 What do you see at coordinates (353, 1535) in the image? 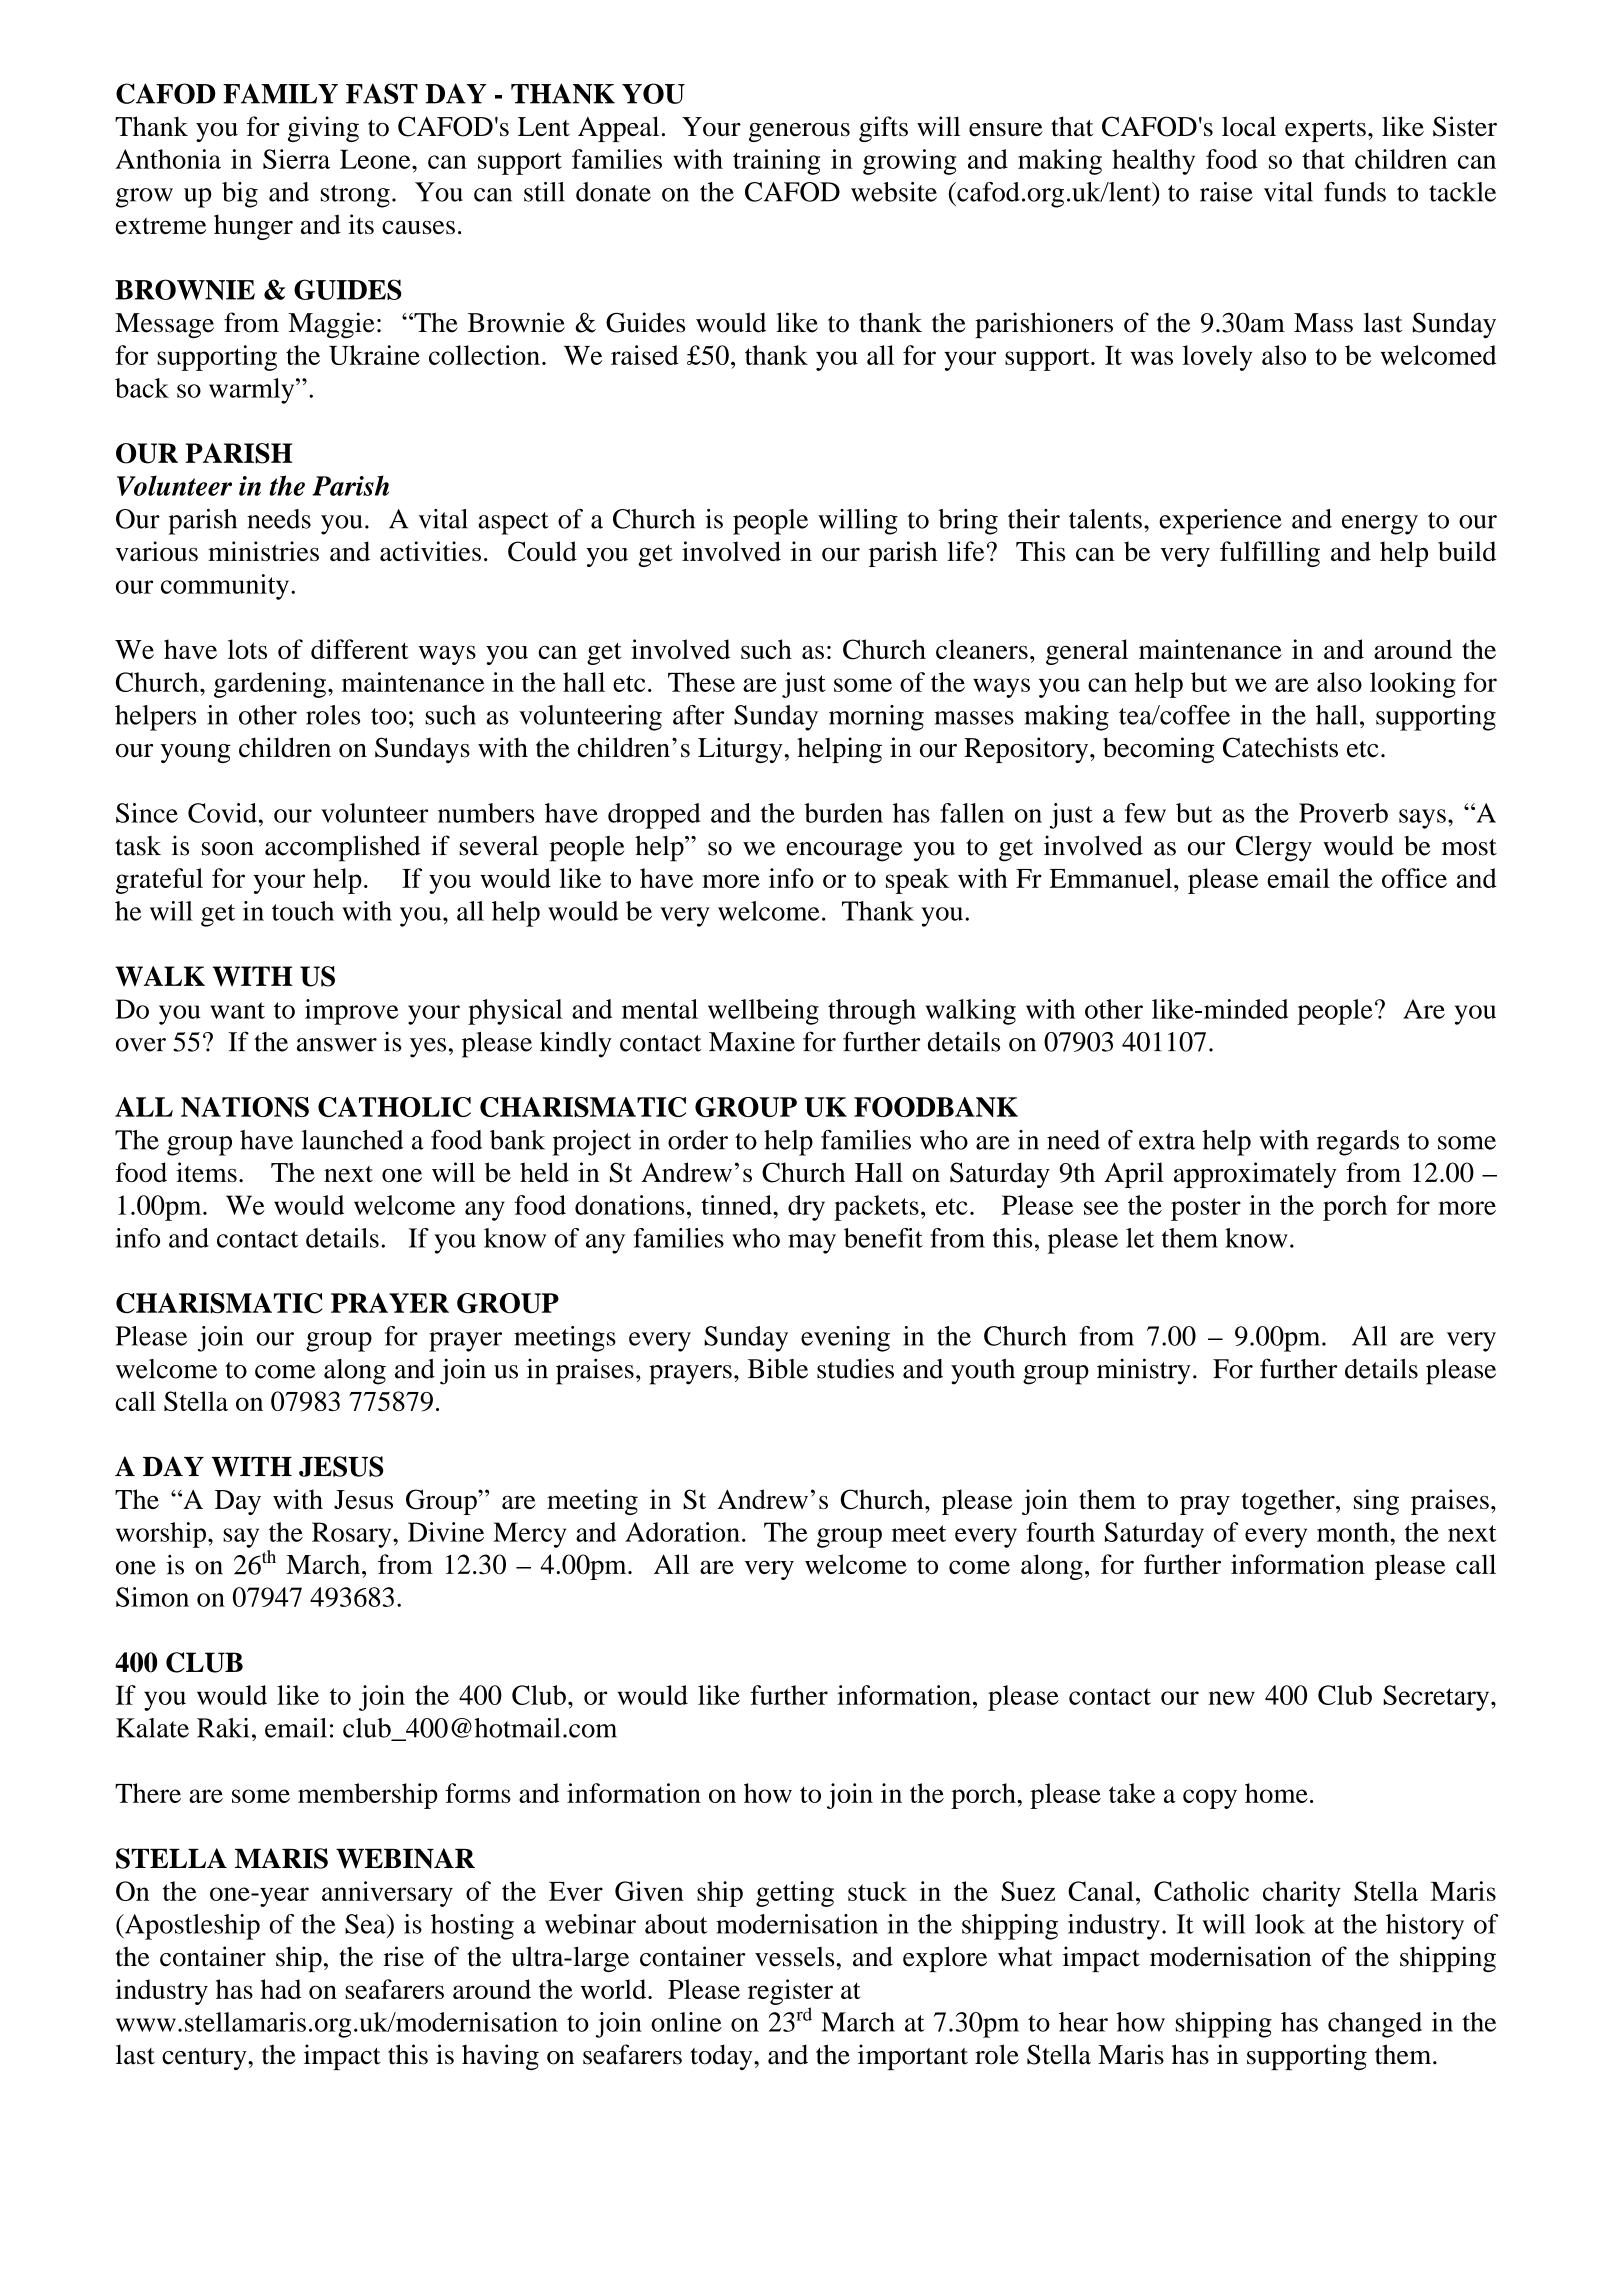
I see `Rosary` at bounding box center [353, 1535].
